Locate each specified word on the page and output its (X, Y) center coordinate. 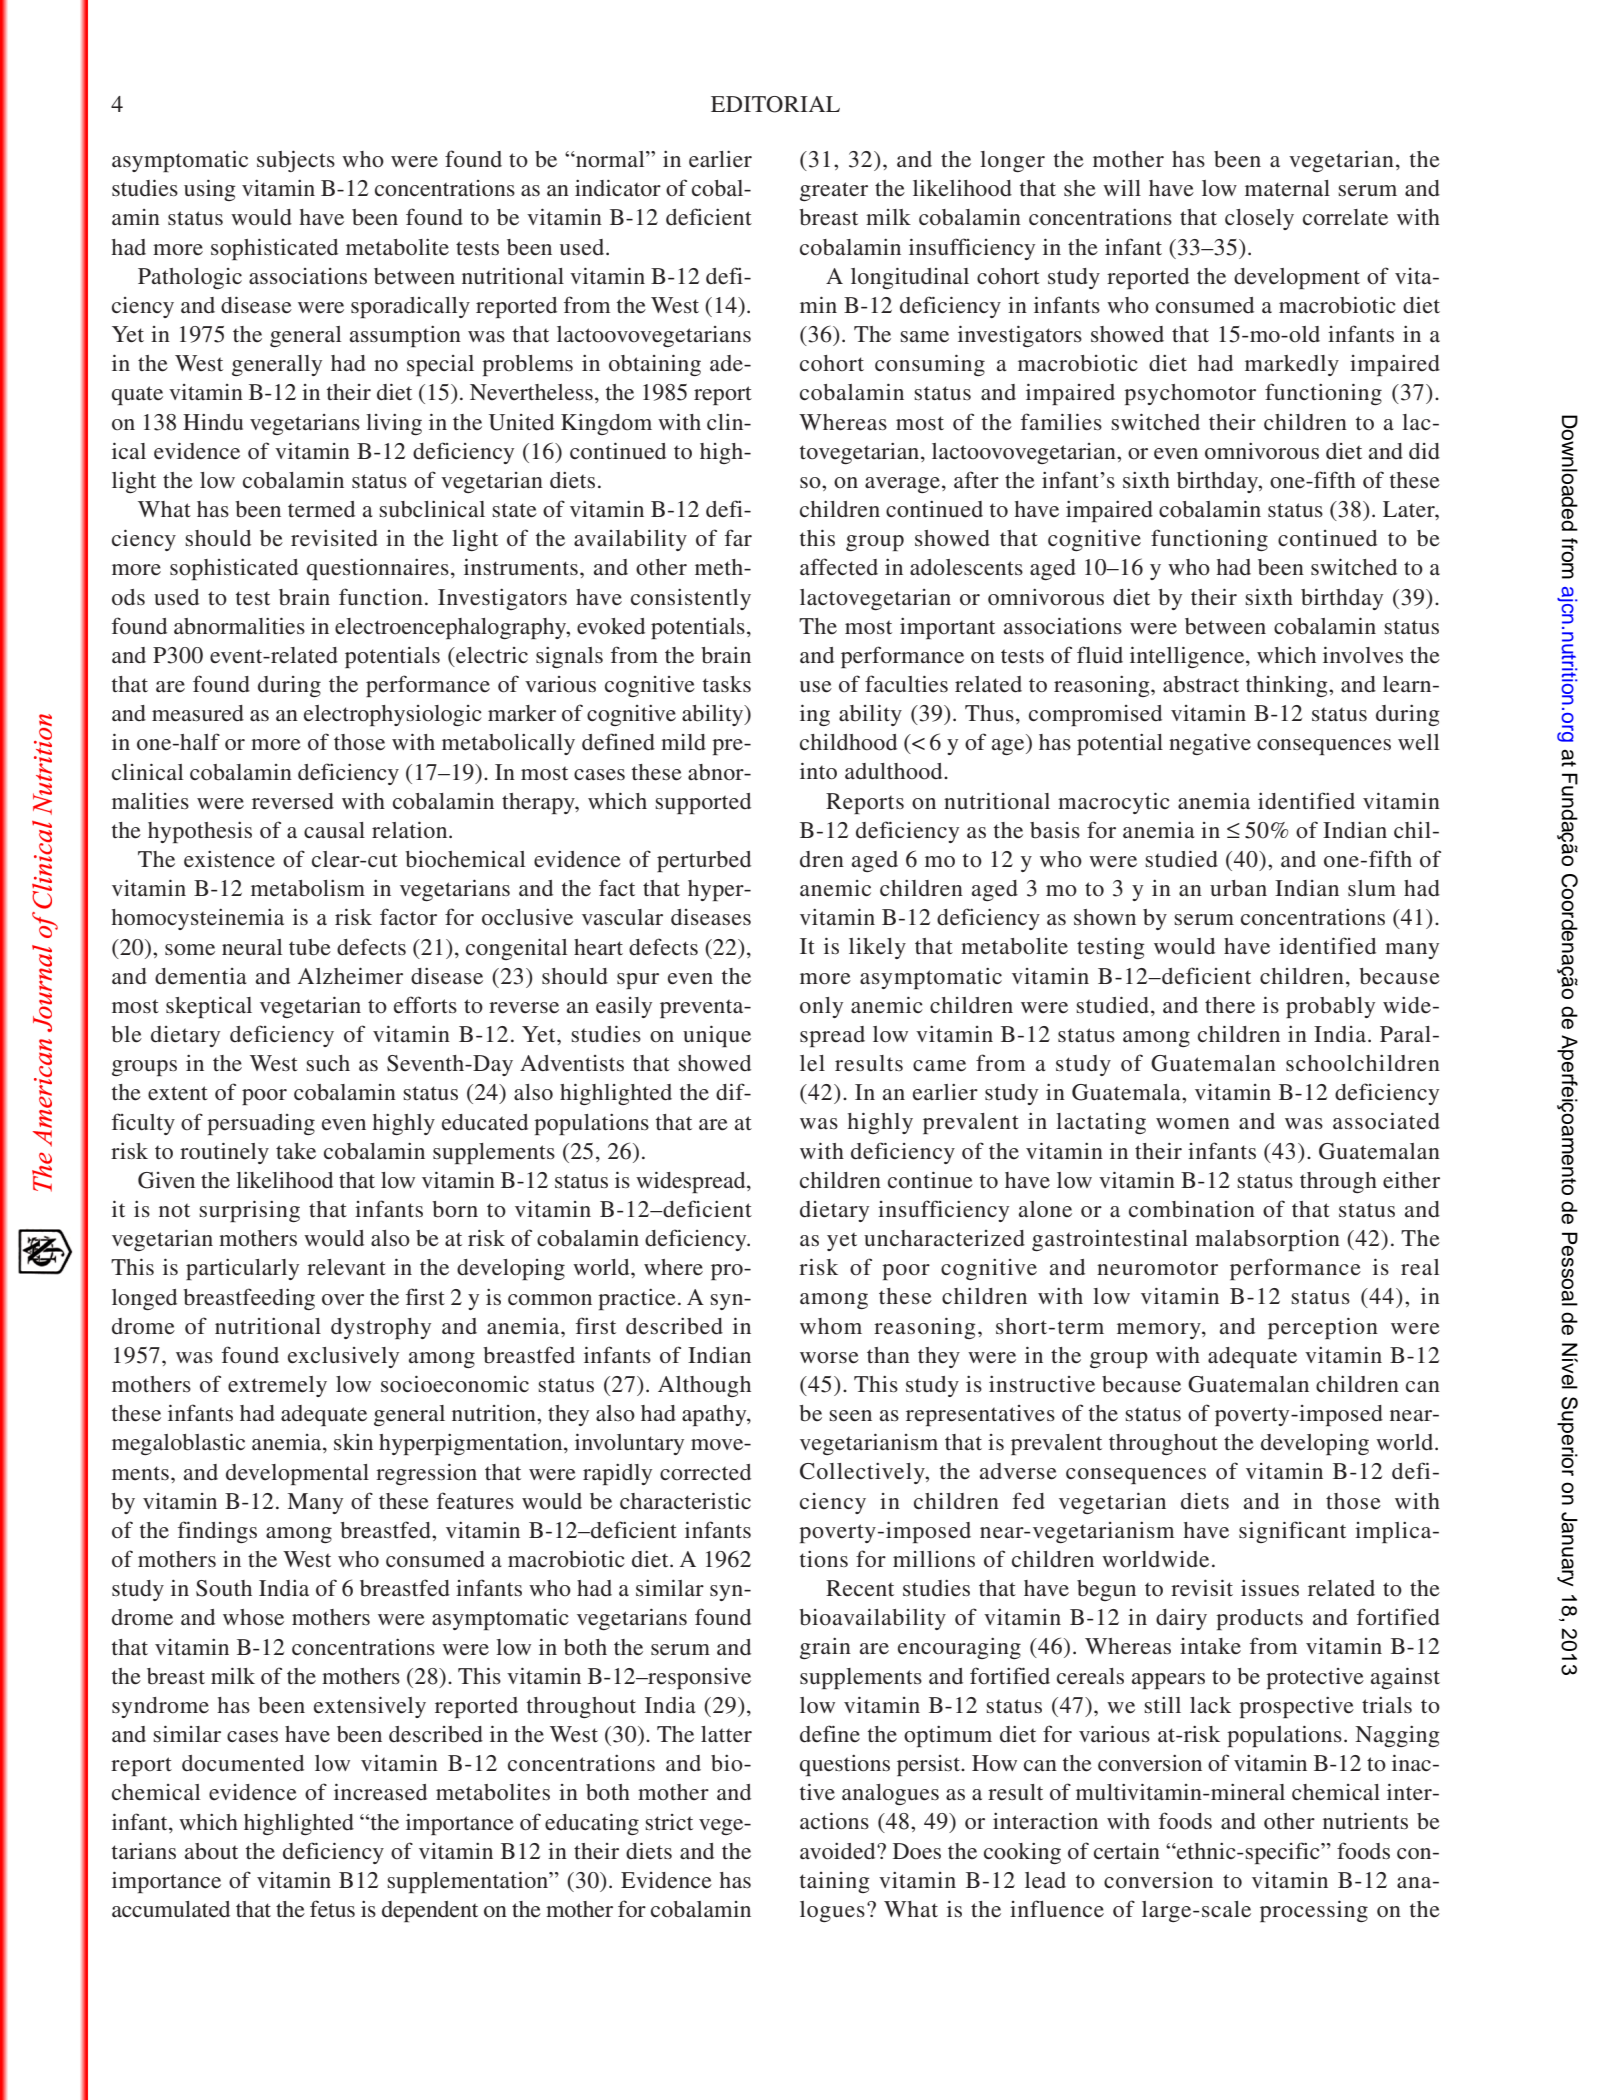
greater (834, 191)
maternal (1287, 188)
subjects (296, 161)
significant (1292, 1532)
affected (839, 567)
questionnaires (378, 569)
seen (850, 1416)
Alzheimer (350, 976)
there (1230, 1005)
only (821, 1007)
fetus (332, 1909)
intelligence (1188, 657)
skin (353, 1441)
